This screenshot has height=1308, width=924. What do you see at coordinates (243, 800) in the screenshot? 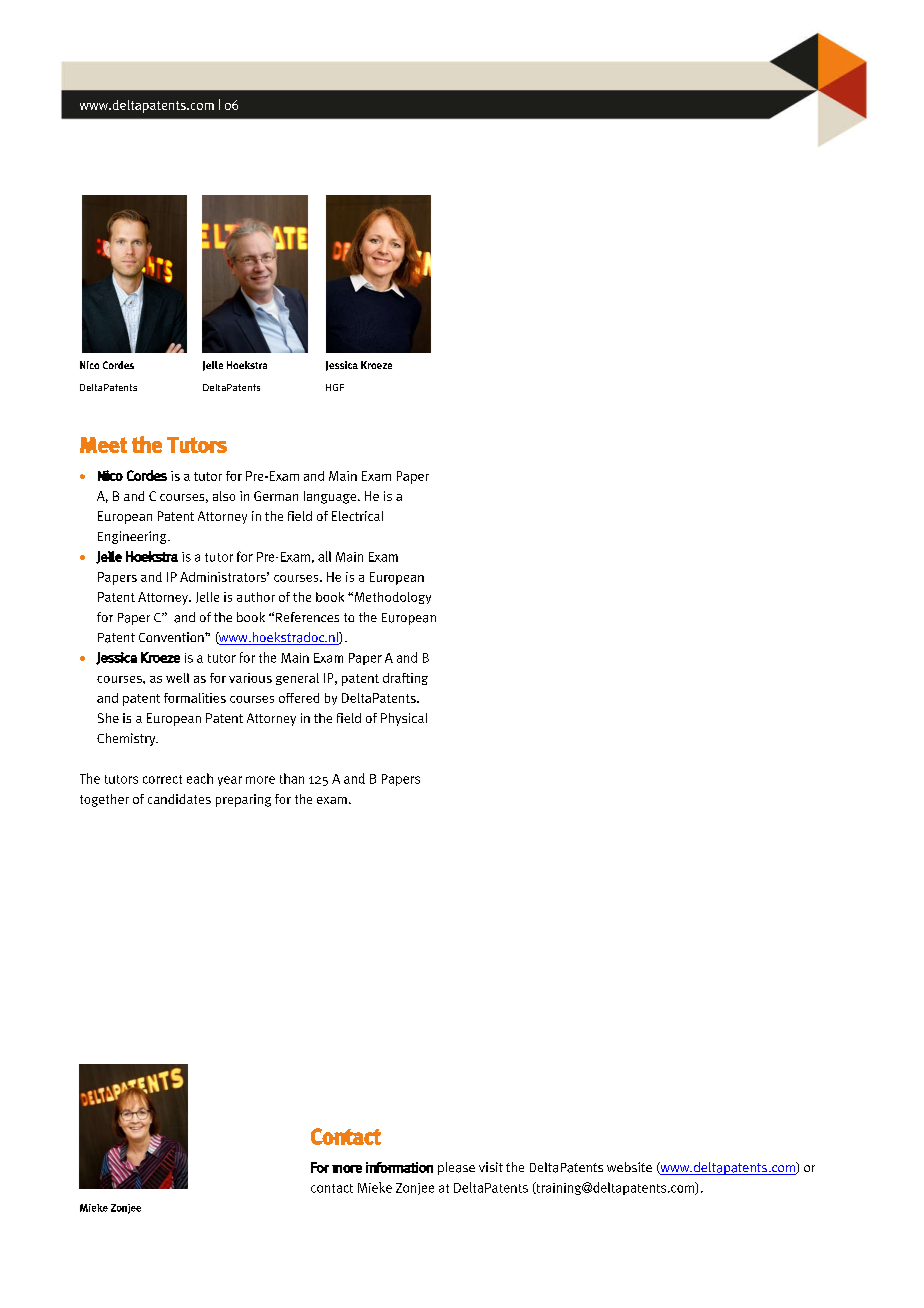
I see `preparing` at bounding box center [243, 800].
